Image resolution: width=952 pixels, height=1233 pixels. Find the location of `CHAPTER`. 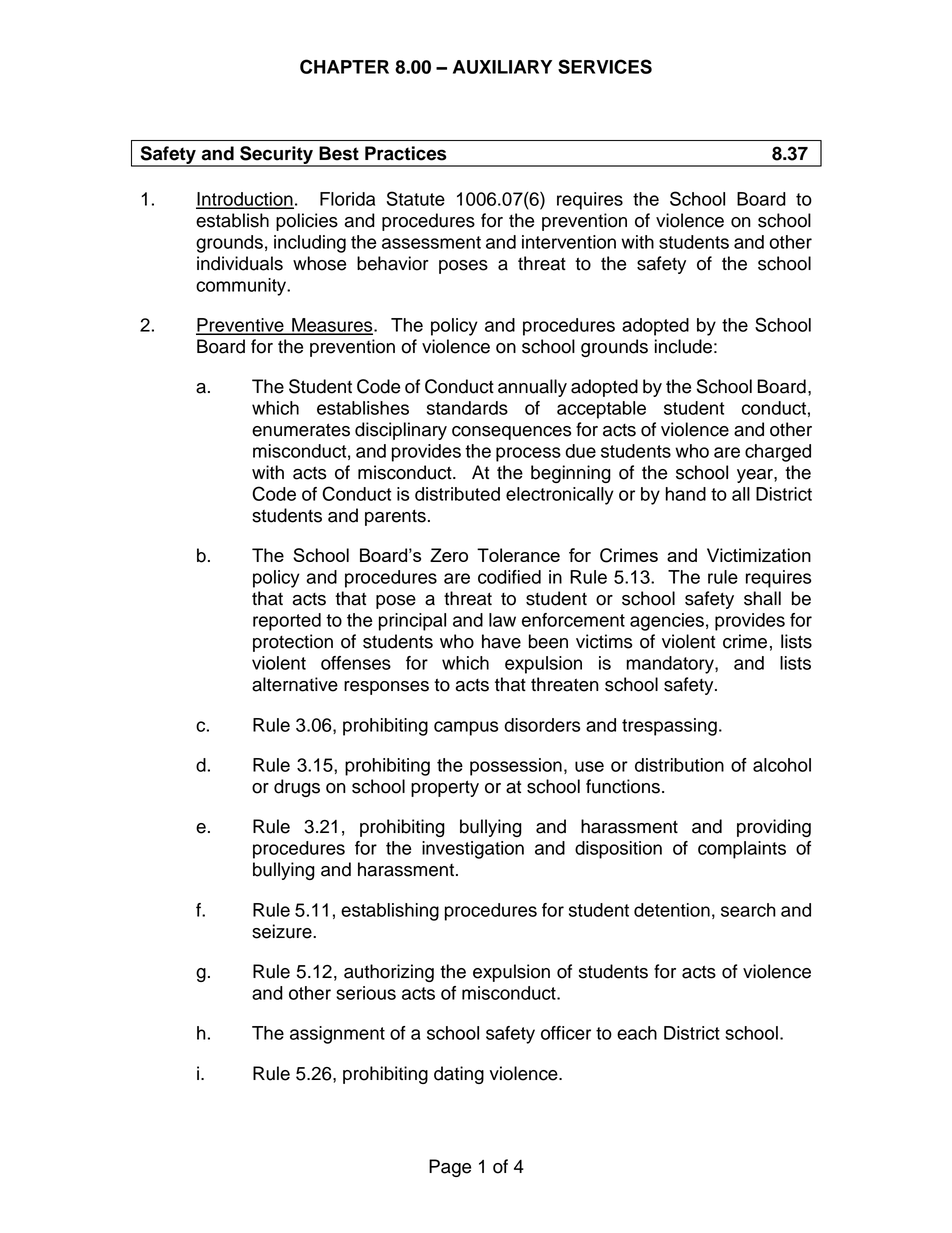

CHAPTER is located at coordinates (344, 66).
